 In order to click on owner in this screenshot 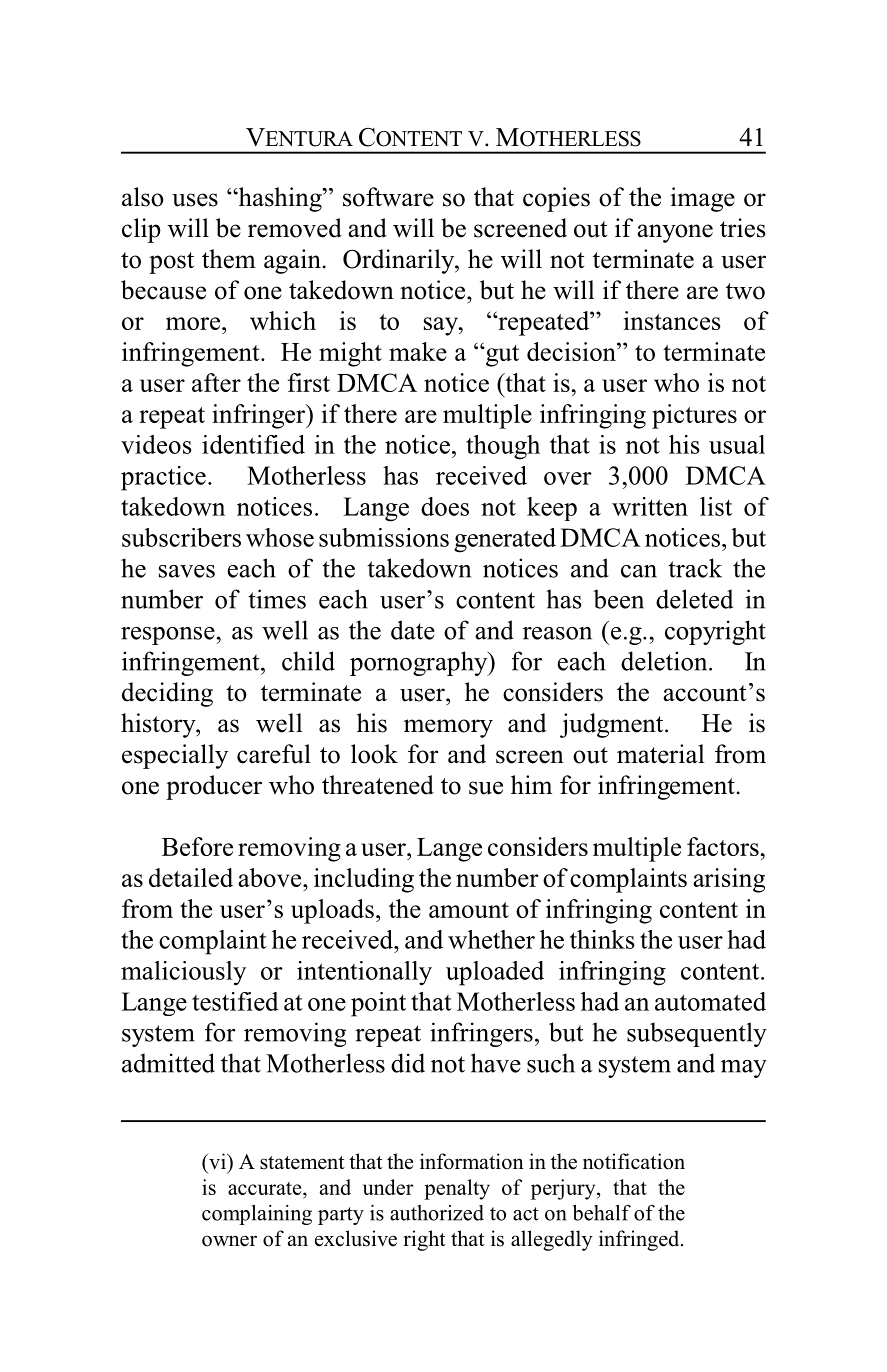, I will do `click(229, 1241)`.
